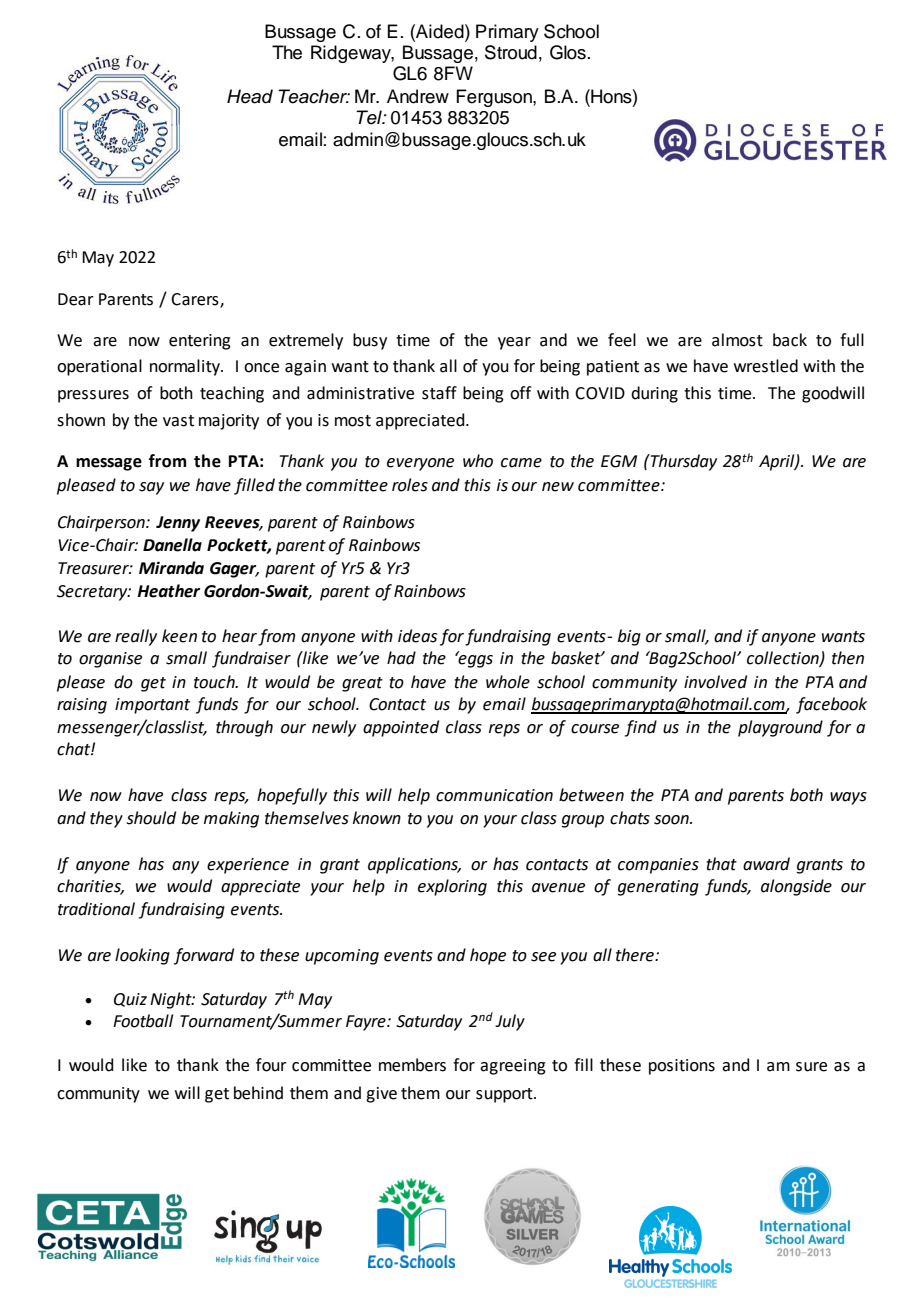 The image size is (924, 1308). Describe the element at coordinates (511, 52) in the image. I see `Stroud` at that location.
